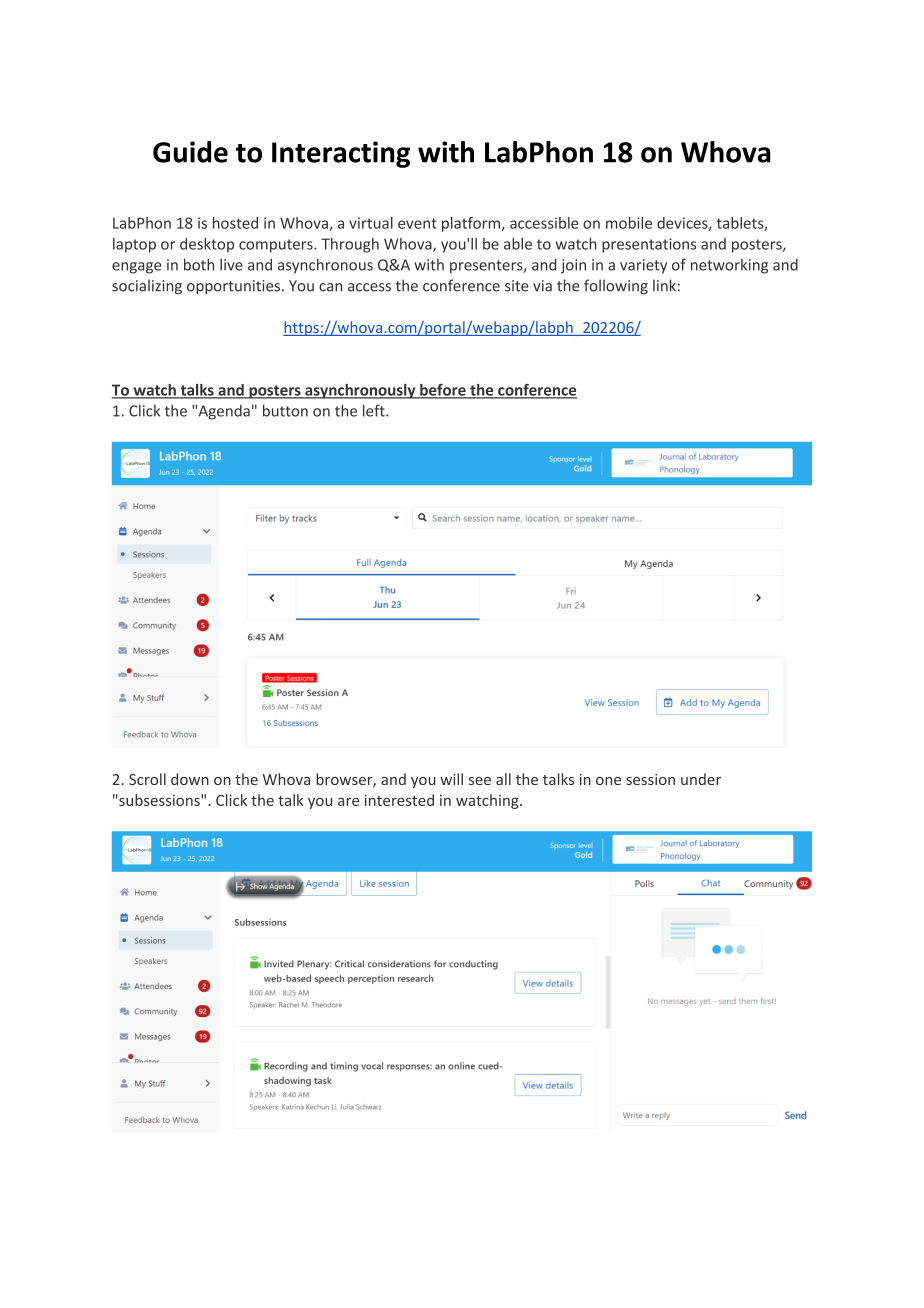 Image resolution: width=924 pixels, height=1308 pixels. I want to click on left, so click(375, 410).
